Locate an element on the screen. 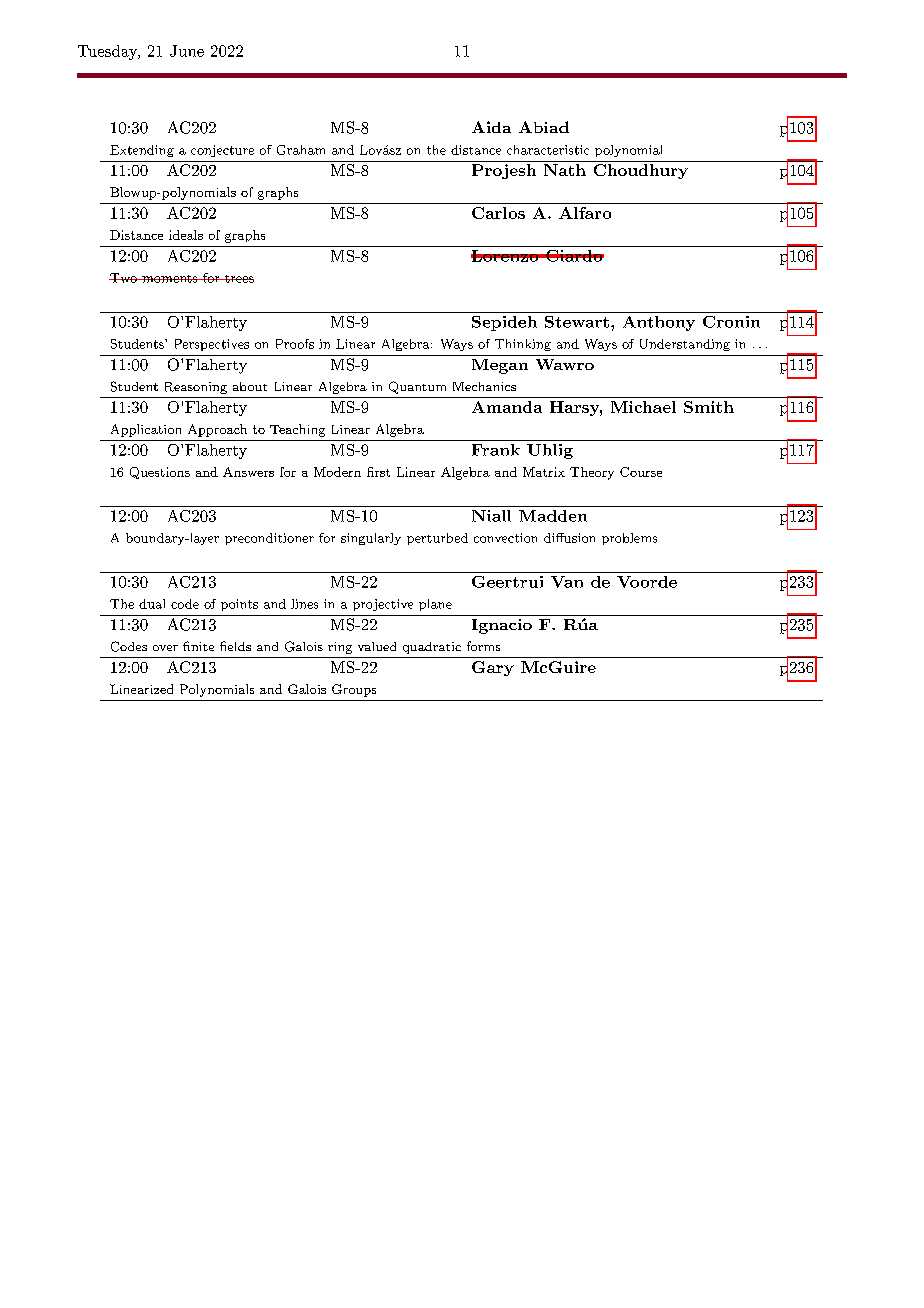 The image size is (924, 1308). Aida is located at coordinates (491, 127).
